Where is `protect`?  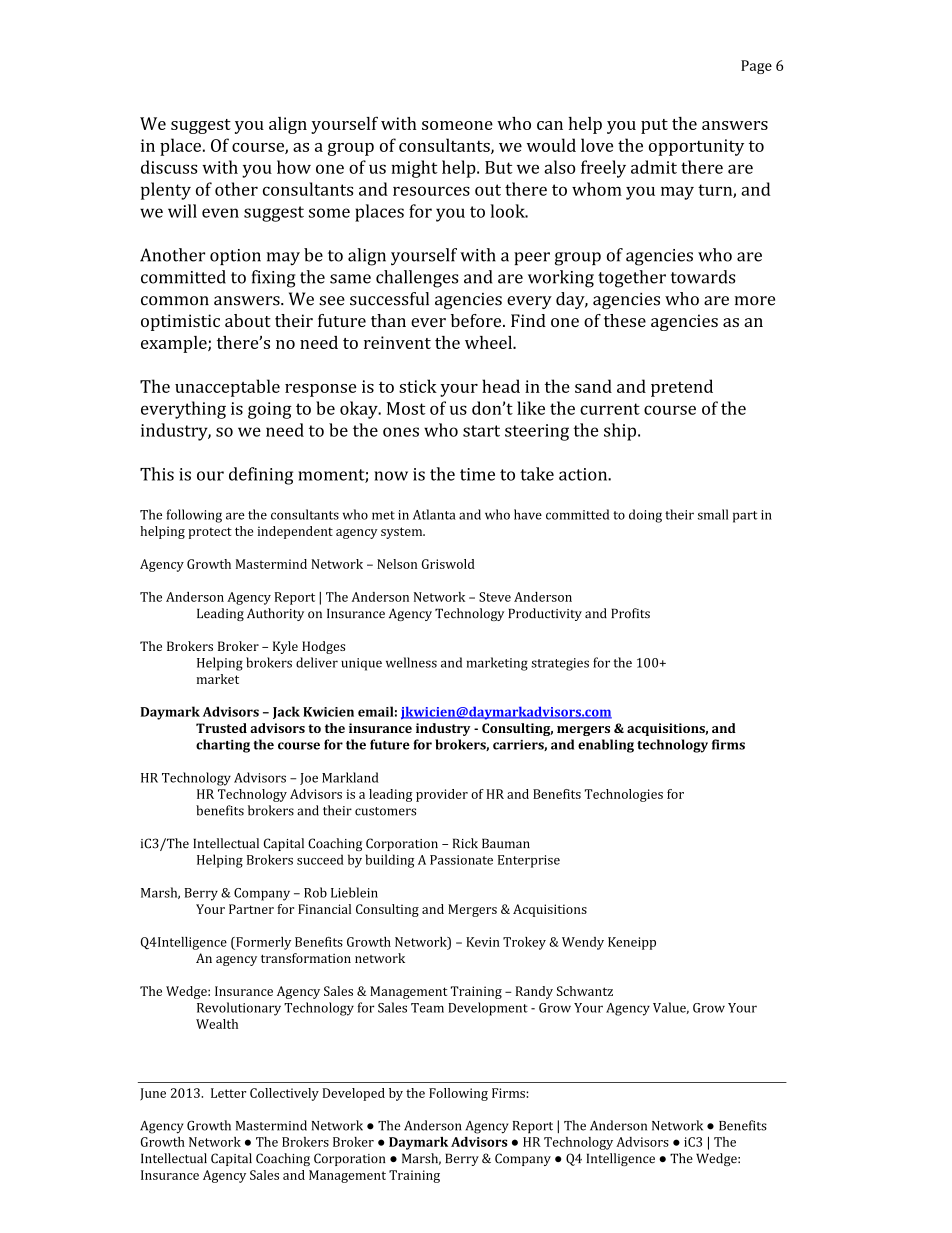 protect is located at coordinates (210, 533).
